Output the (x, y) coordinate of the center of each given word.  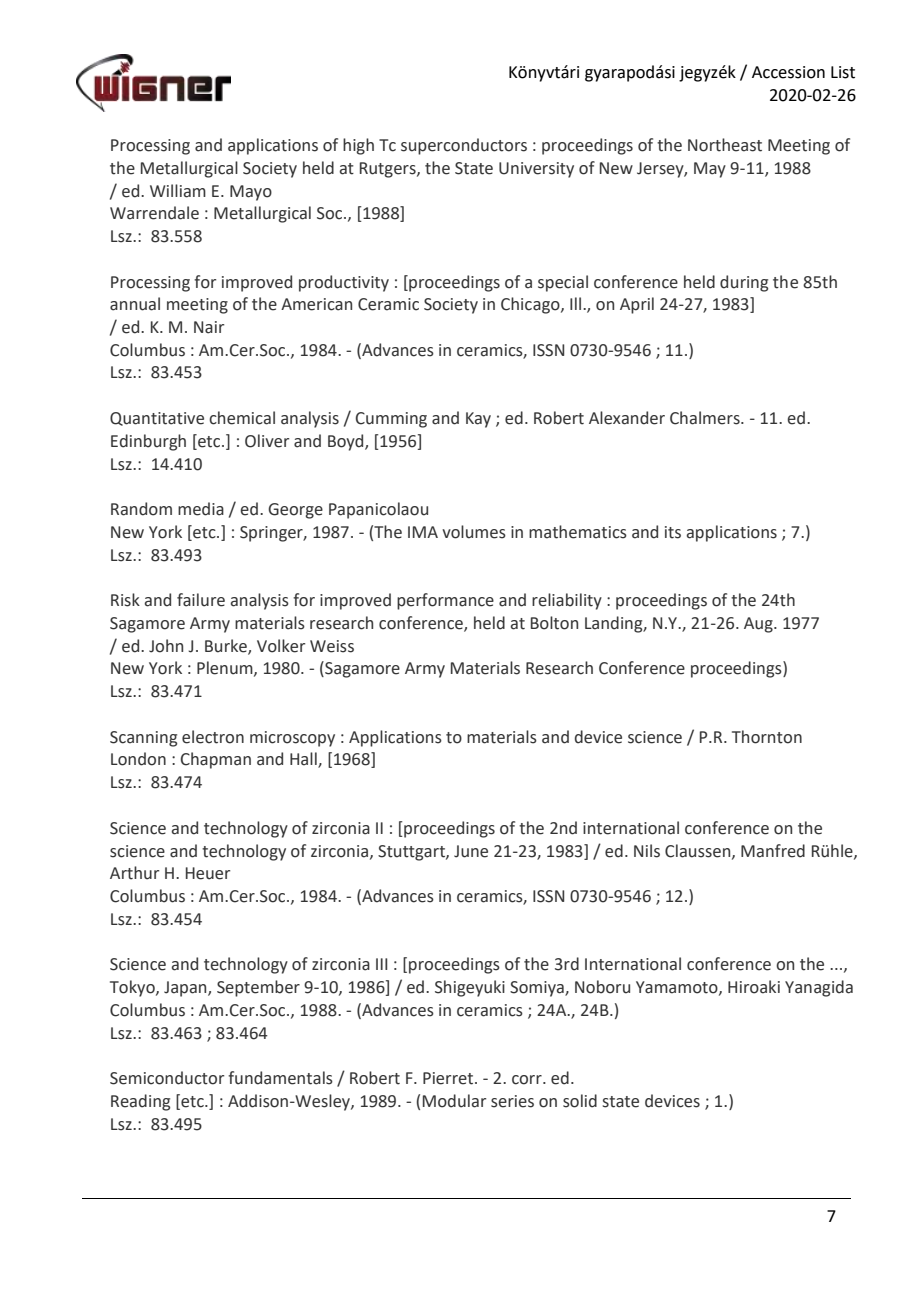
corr (528, 1080)
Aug (759, 625)
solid (580, 1101)
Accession (788, 72)
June (471, 851)
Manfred (773, 851)
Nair (209, 327)
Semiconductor (167, 1078)
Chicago (531, 305)
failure (201, 600)
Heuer (208, 873)
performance (445, 601)
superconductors (464, 146)
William (178, 191)
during (744, 283)
